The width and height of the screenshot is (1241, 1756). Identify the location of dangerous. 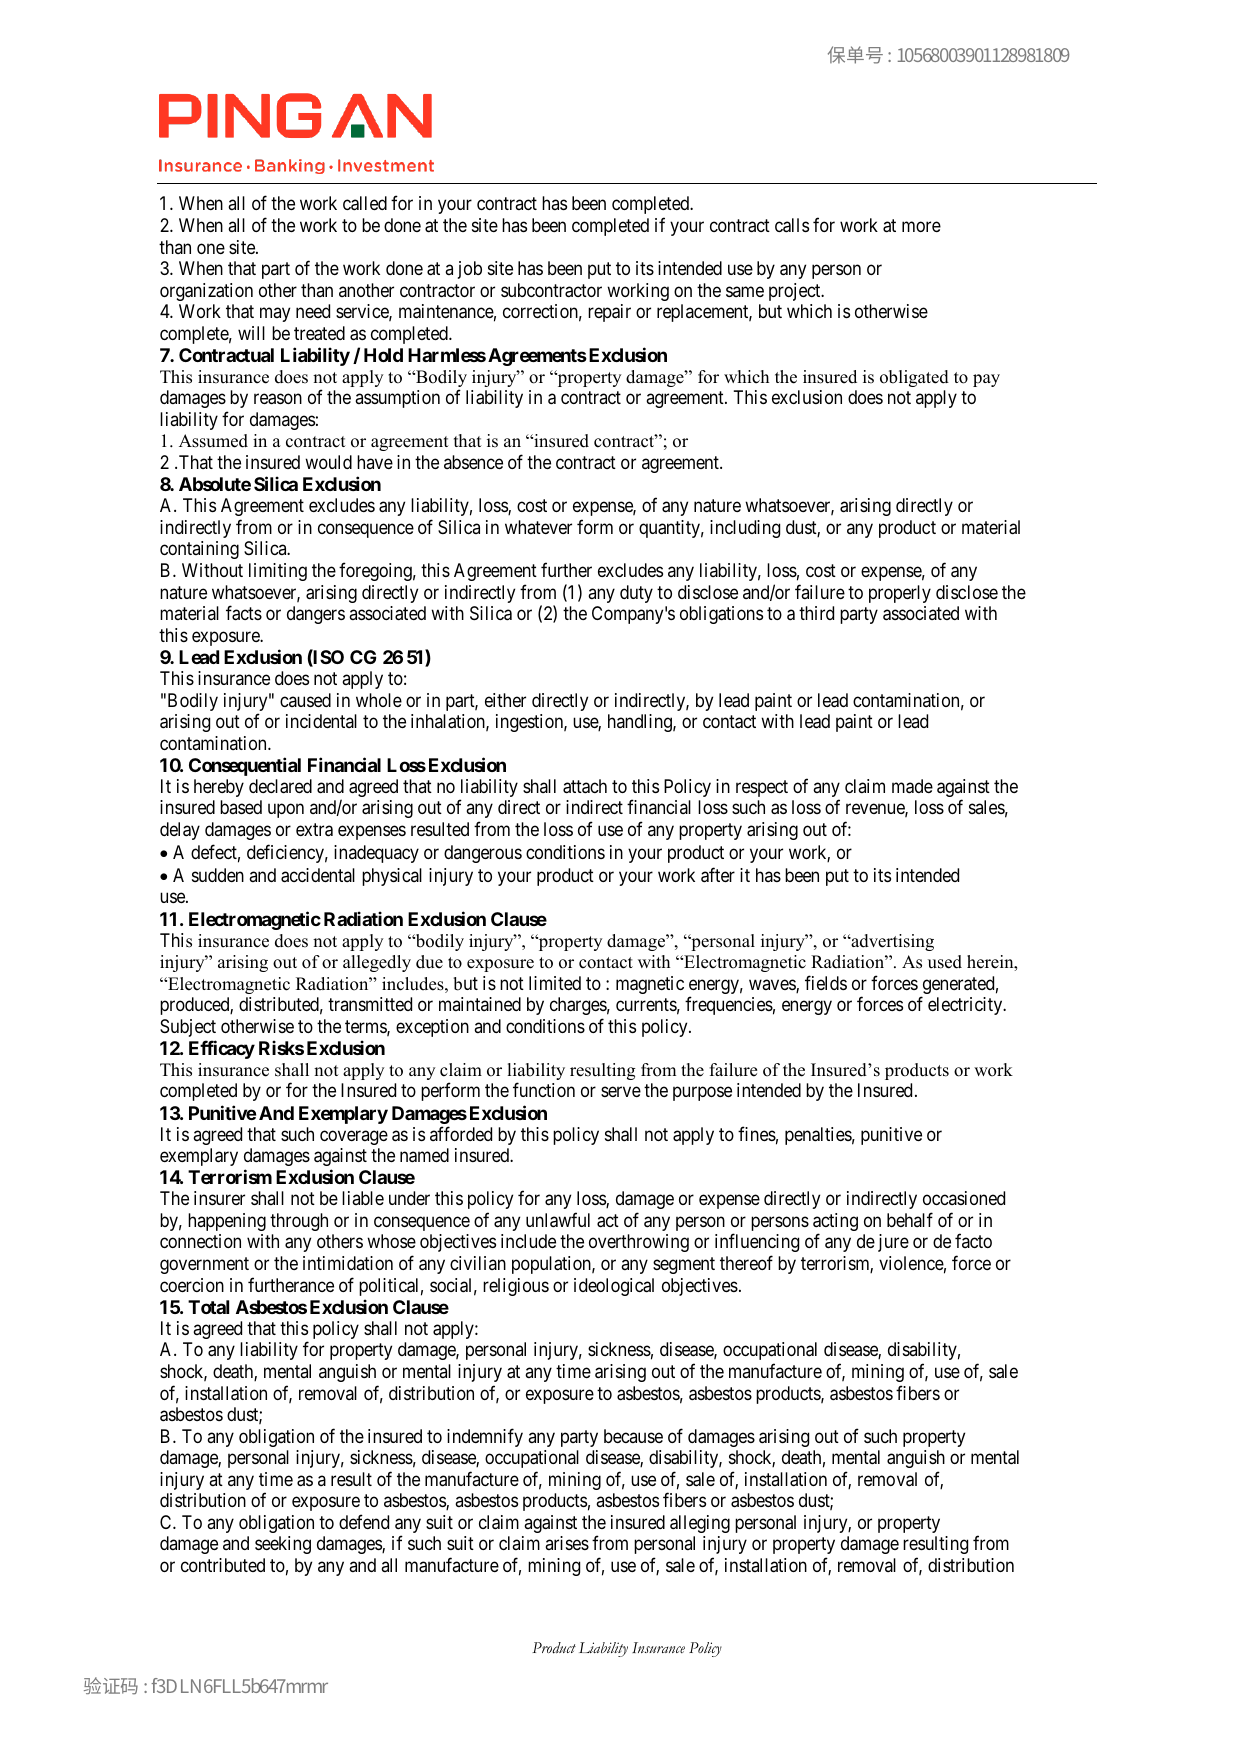
(483, 854).
